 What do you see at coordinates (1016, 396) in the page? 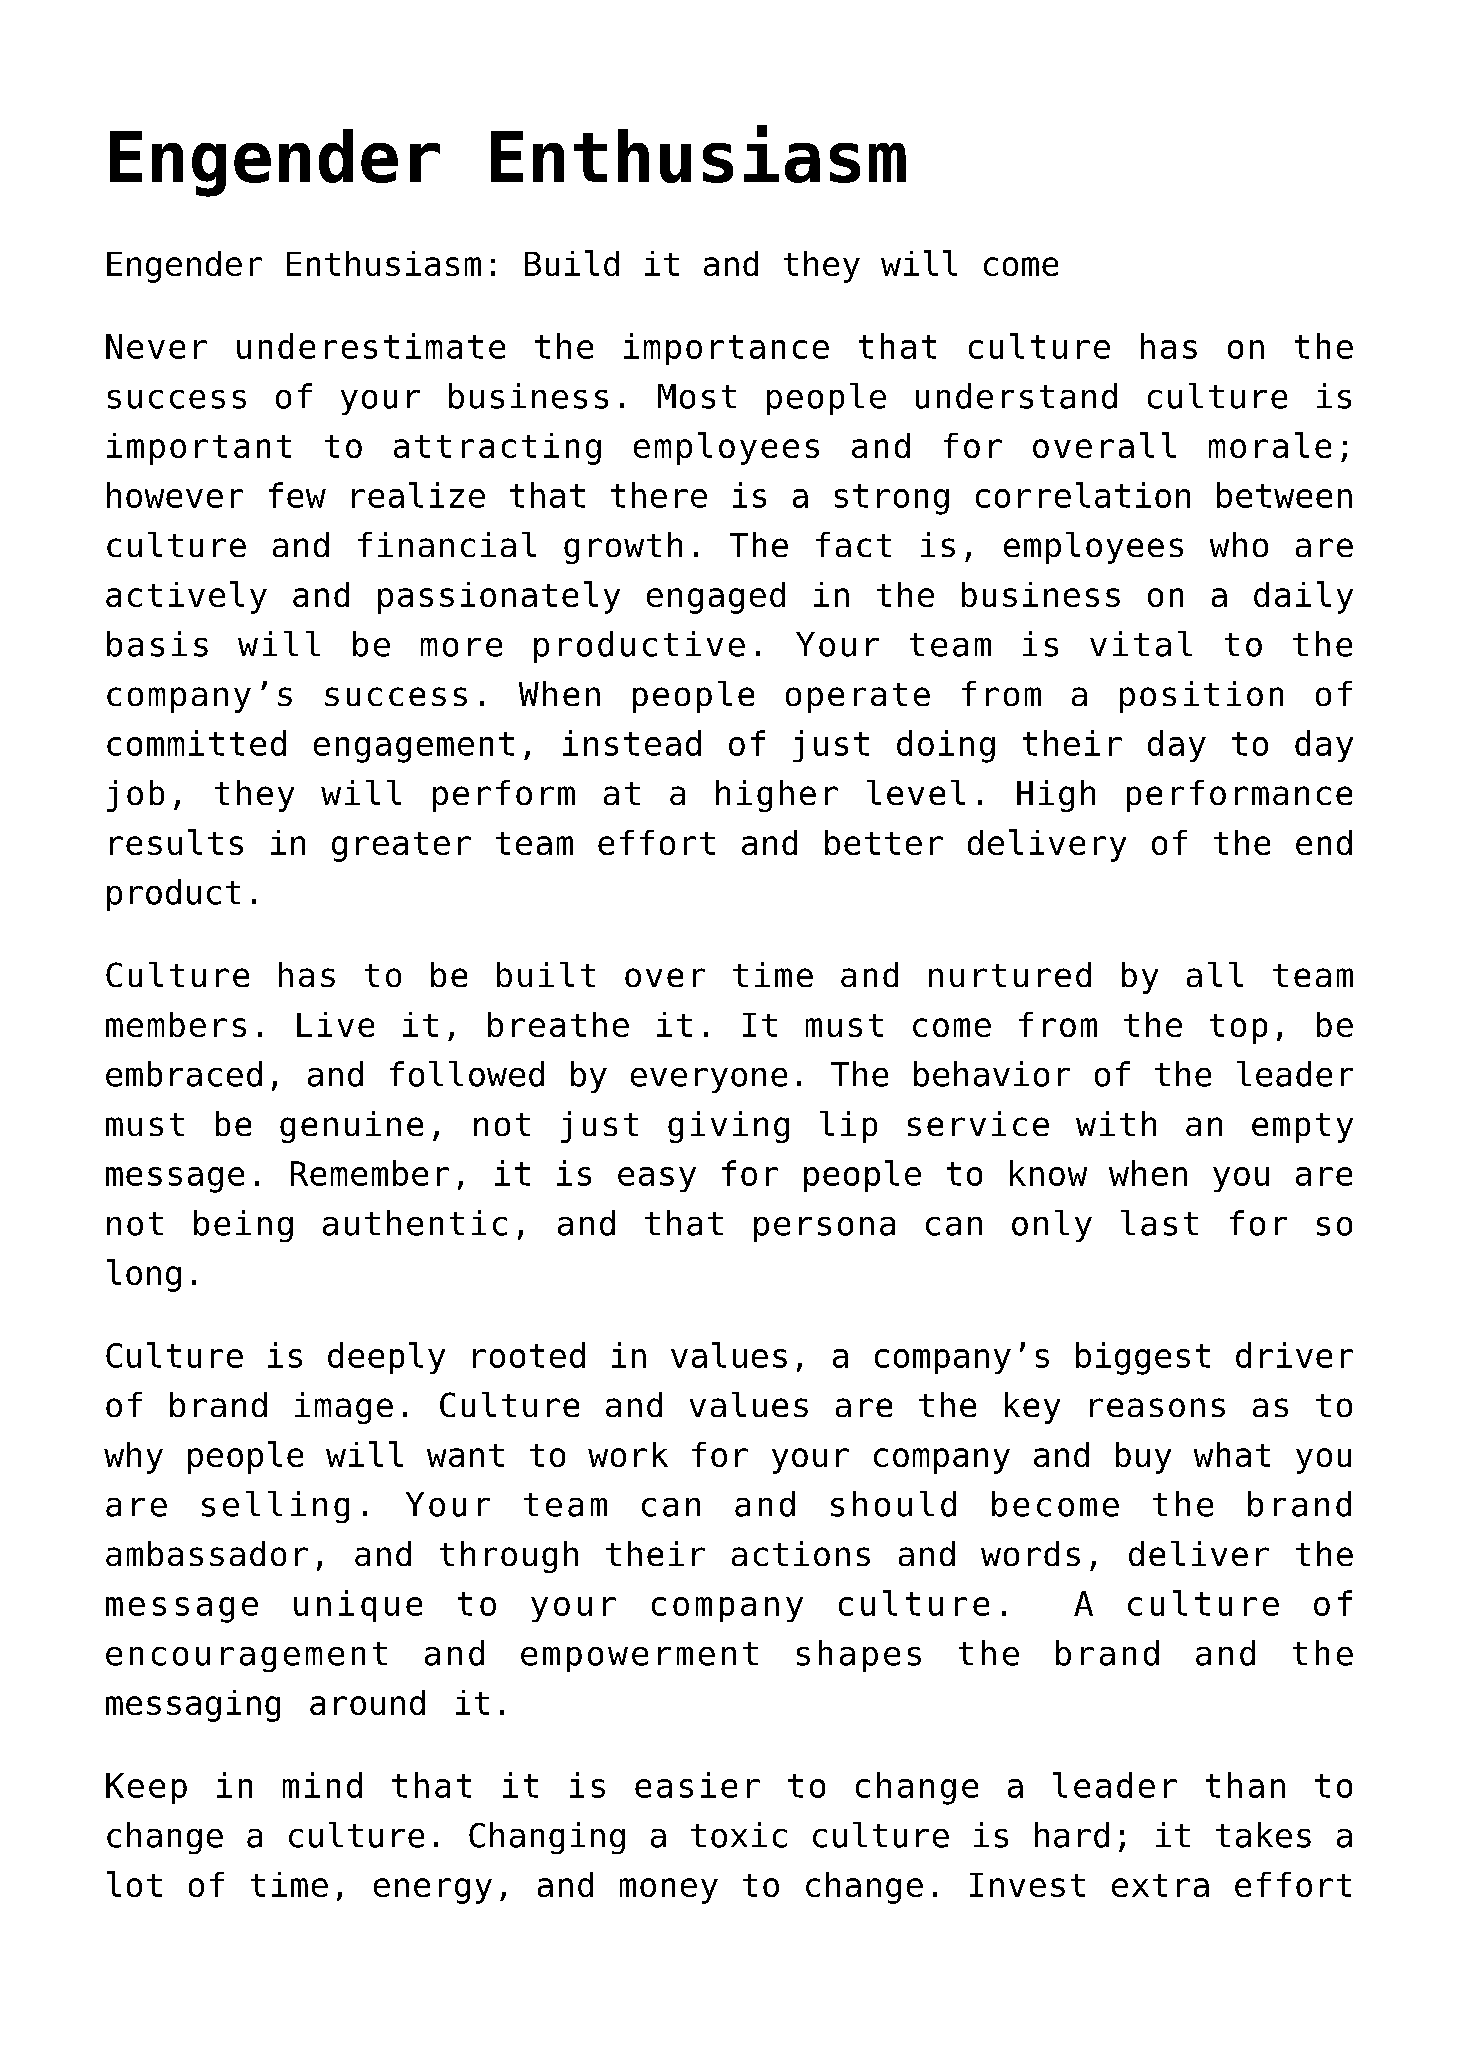
I see `understand` at bounding box center [1016, 396].
